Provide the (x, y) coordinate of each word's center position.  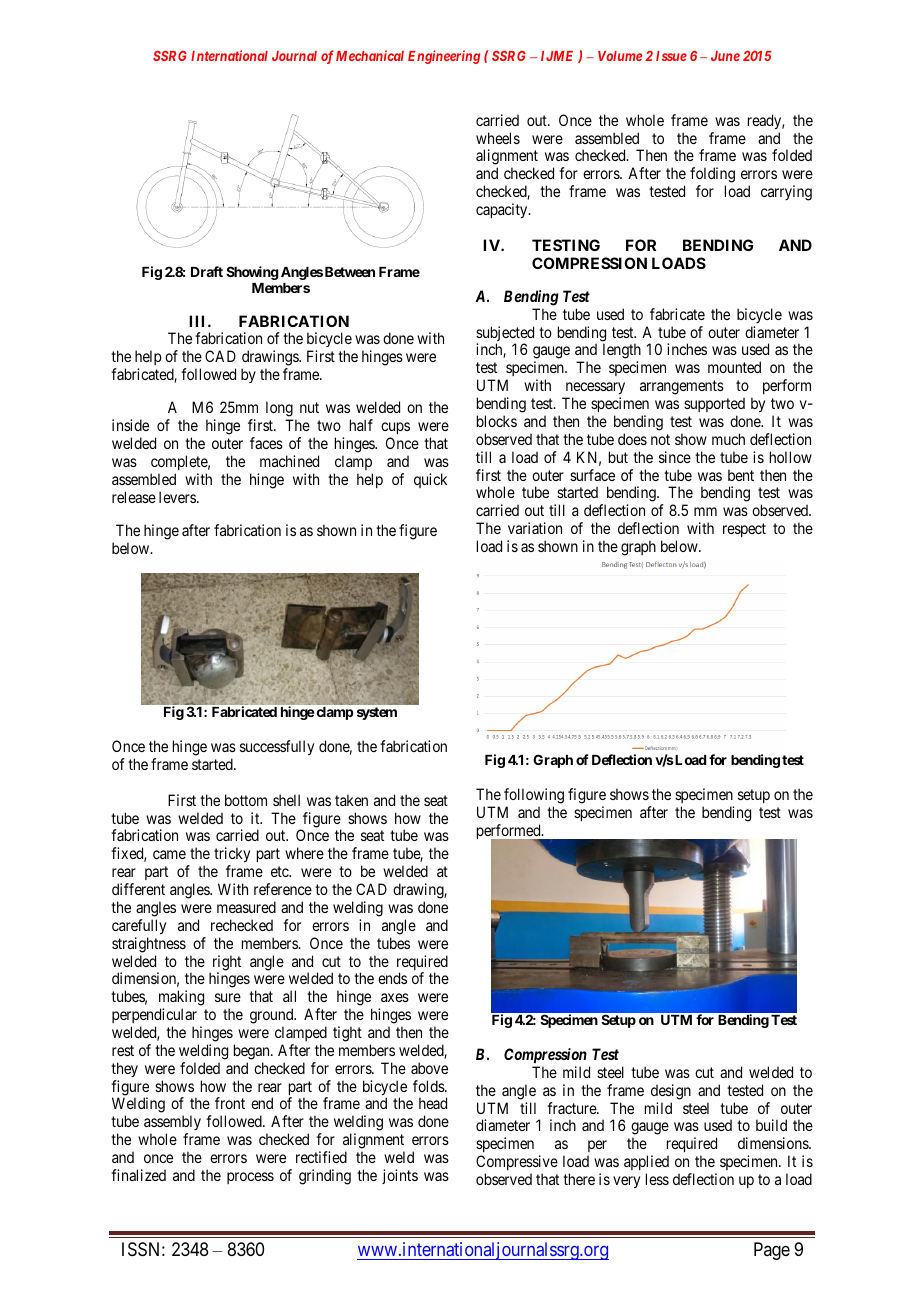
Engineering (444, 57)
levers (178, 497)
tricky (232, 856)
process (250, 1178)
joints (400, 1176)
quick (430, 480)
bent (741, 475)
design (671, 1092)
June (725, 56)
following (534, 796)
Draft (207, 271)
